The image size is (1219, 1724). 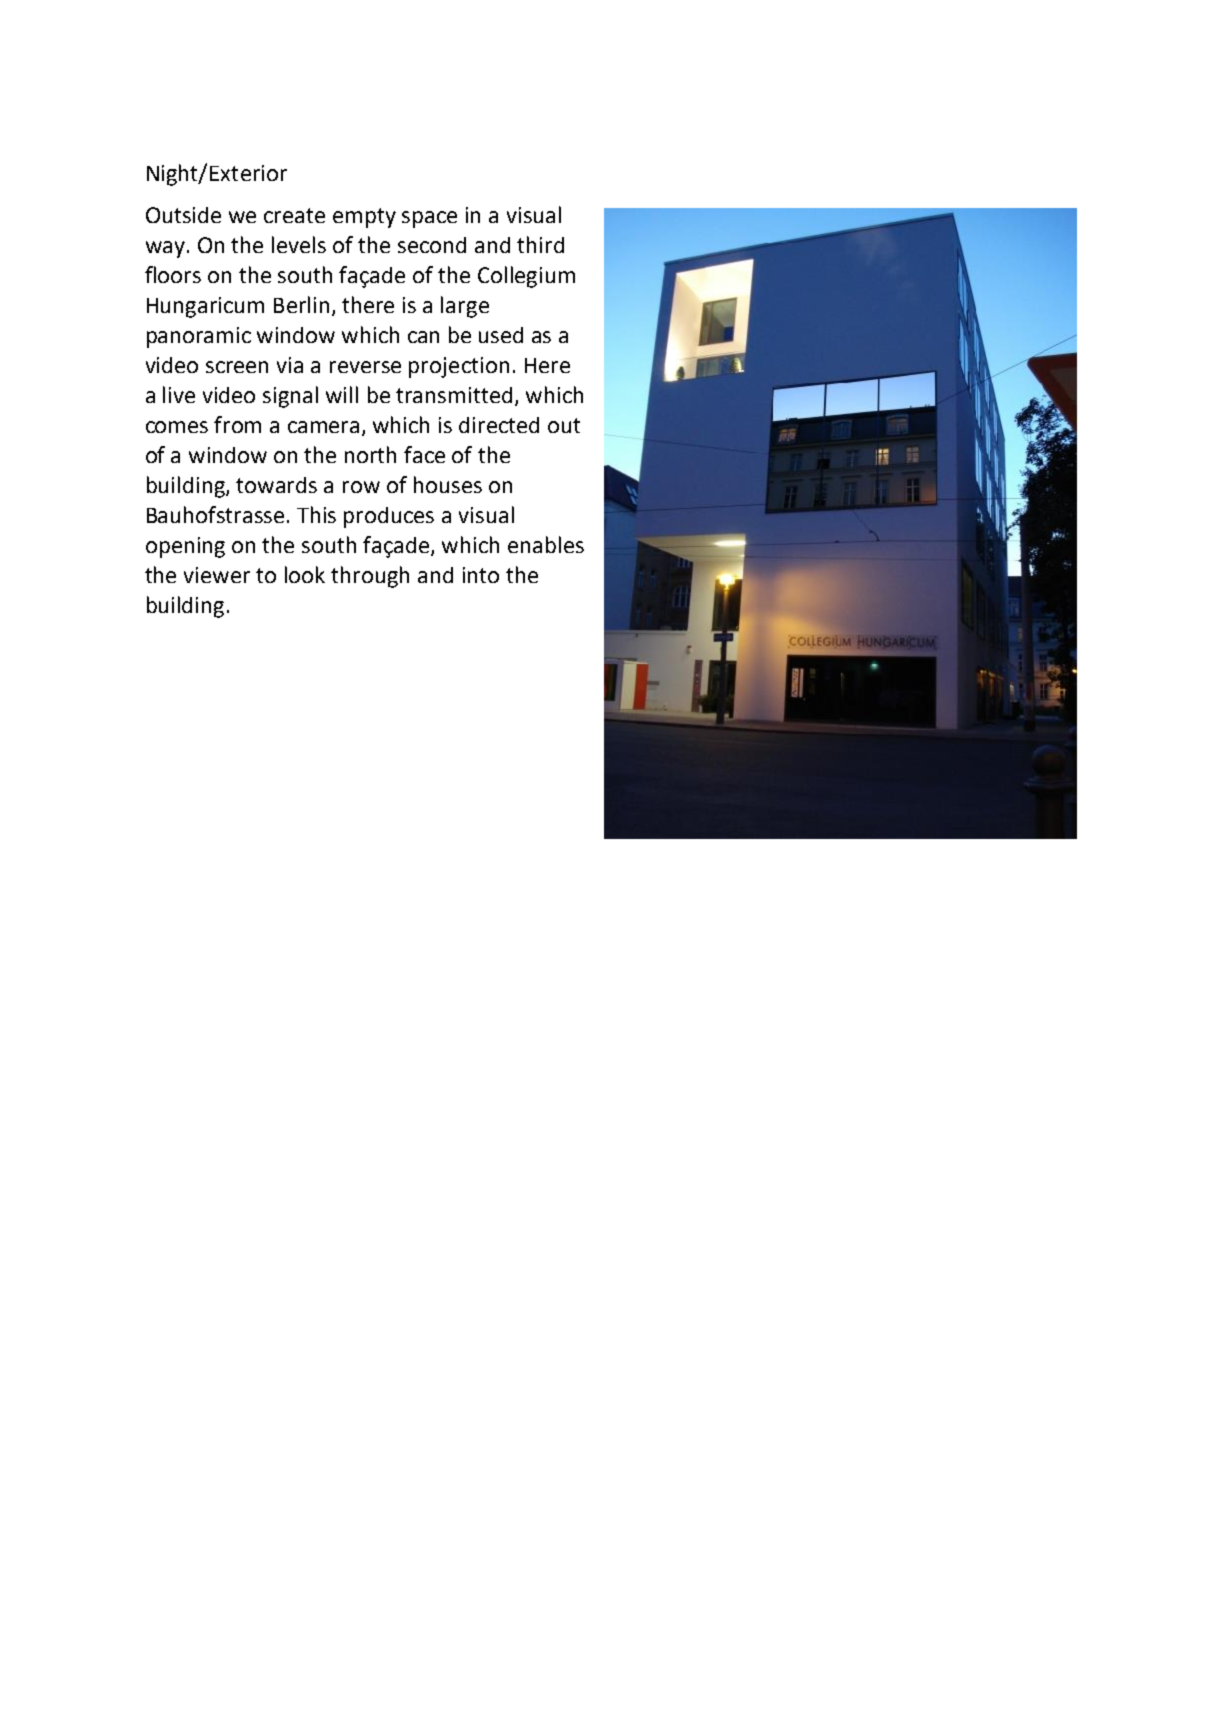 I want to click on viewer, so click(x=217, y=575).
